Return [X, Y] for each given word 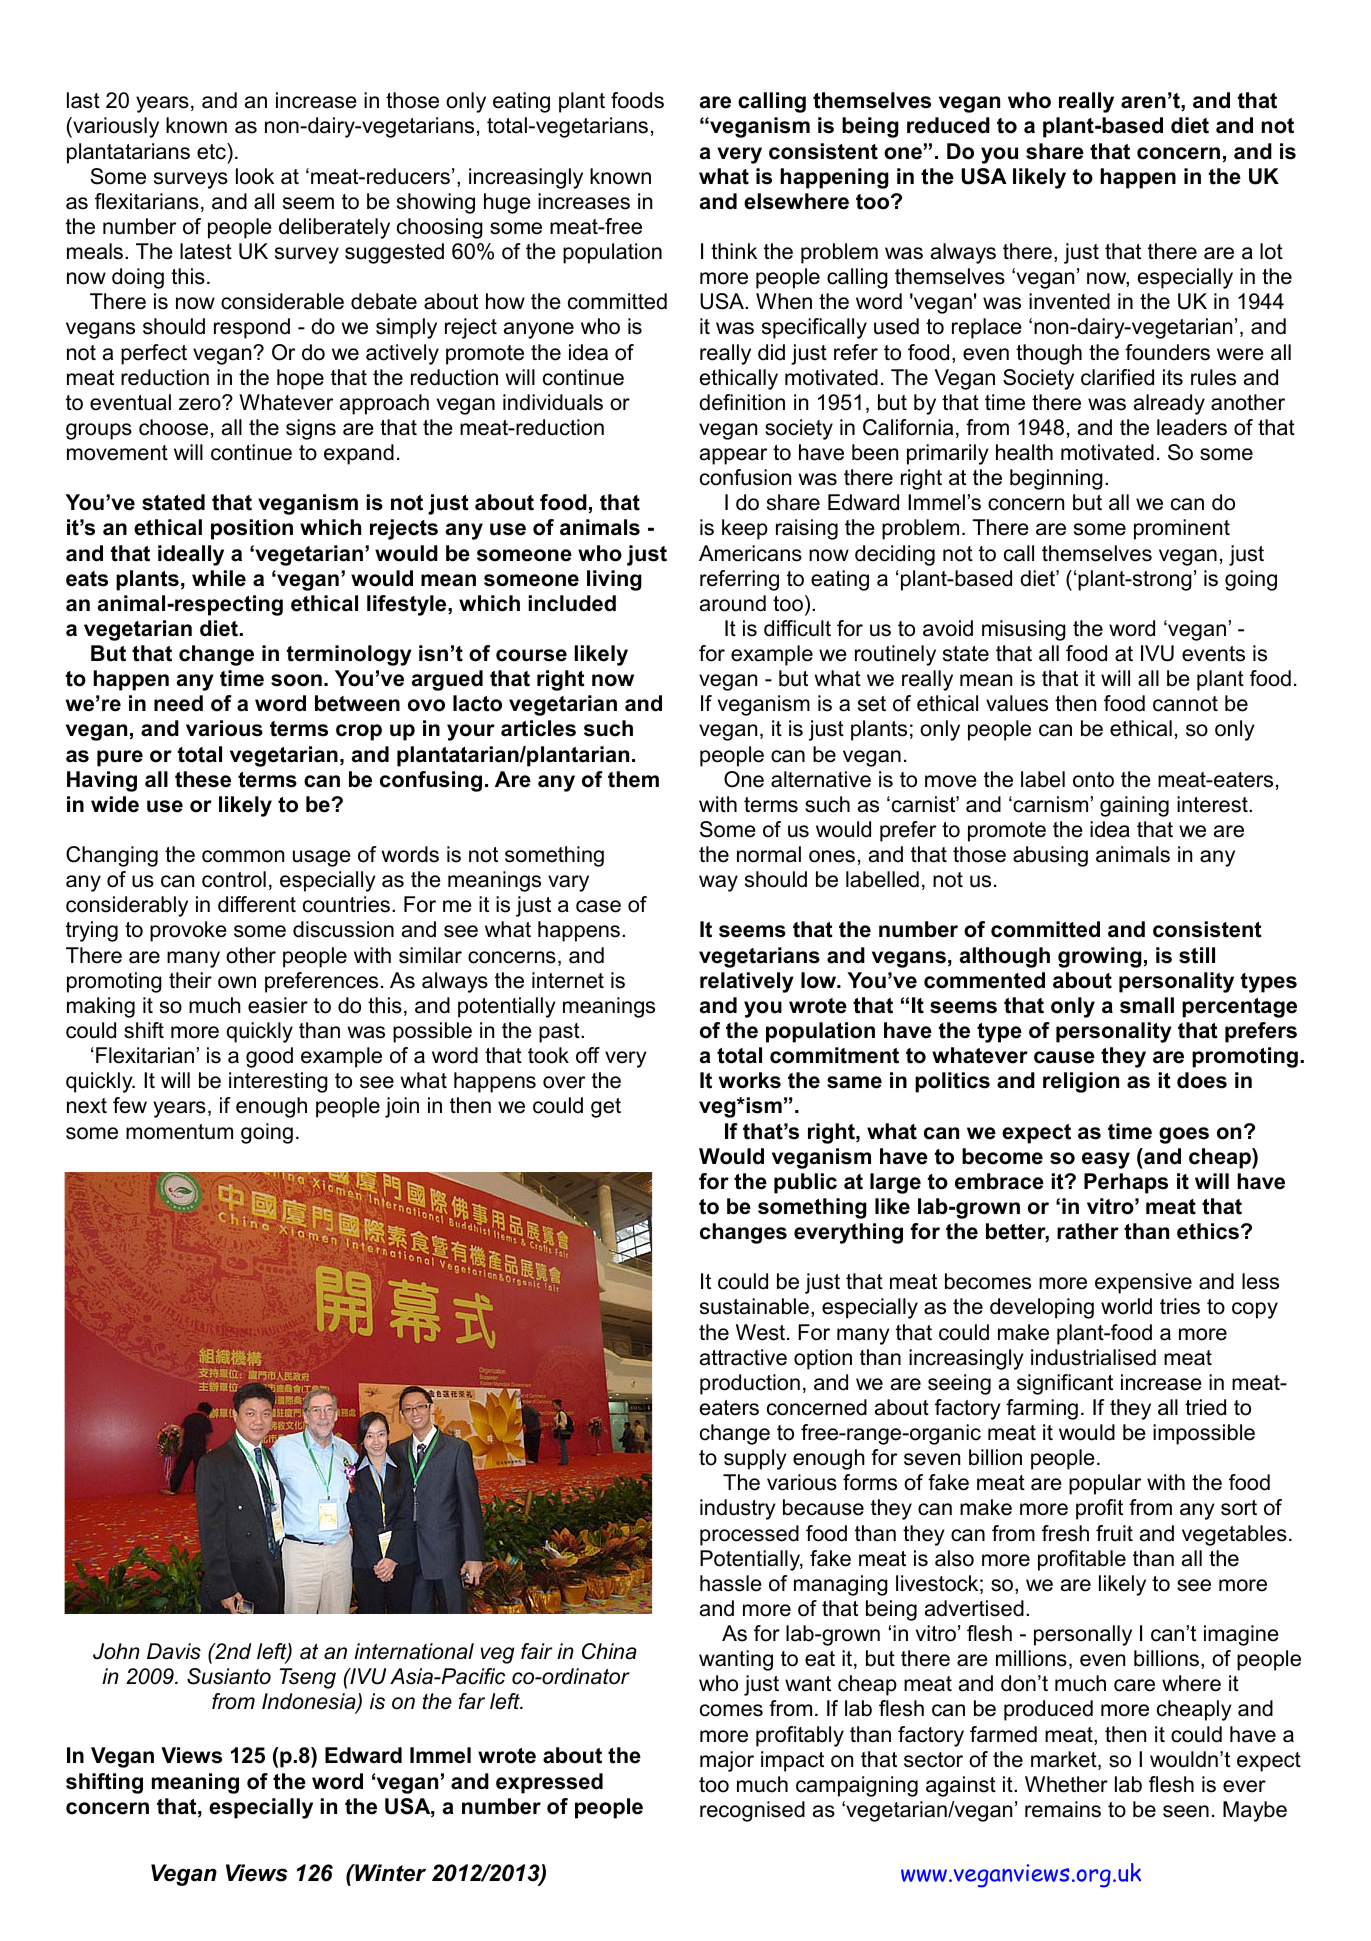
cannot [1185, 704]
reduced [948, 125]
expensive [1143, 1283]
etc [212, 151]
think [734, 251]
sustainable [754, 1306]
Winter [389, 1873]
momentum [179, 1132]
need [178, 703]
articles [538, 728]
